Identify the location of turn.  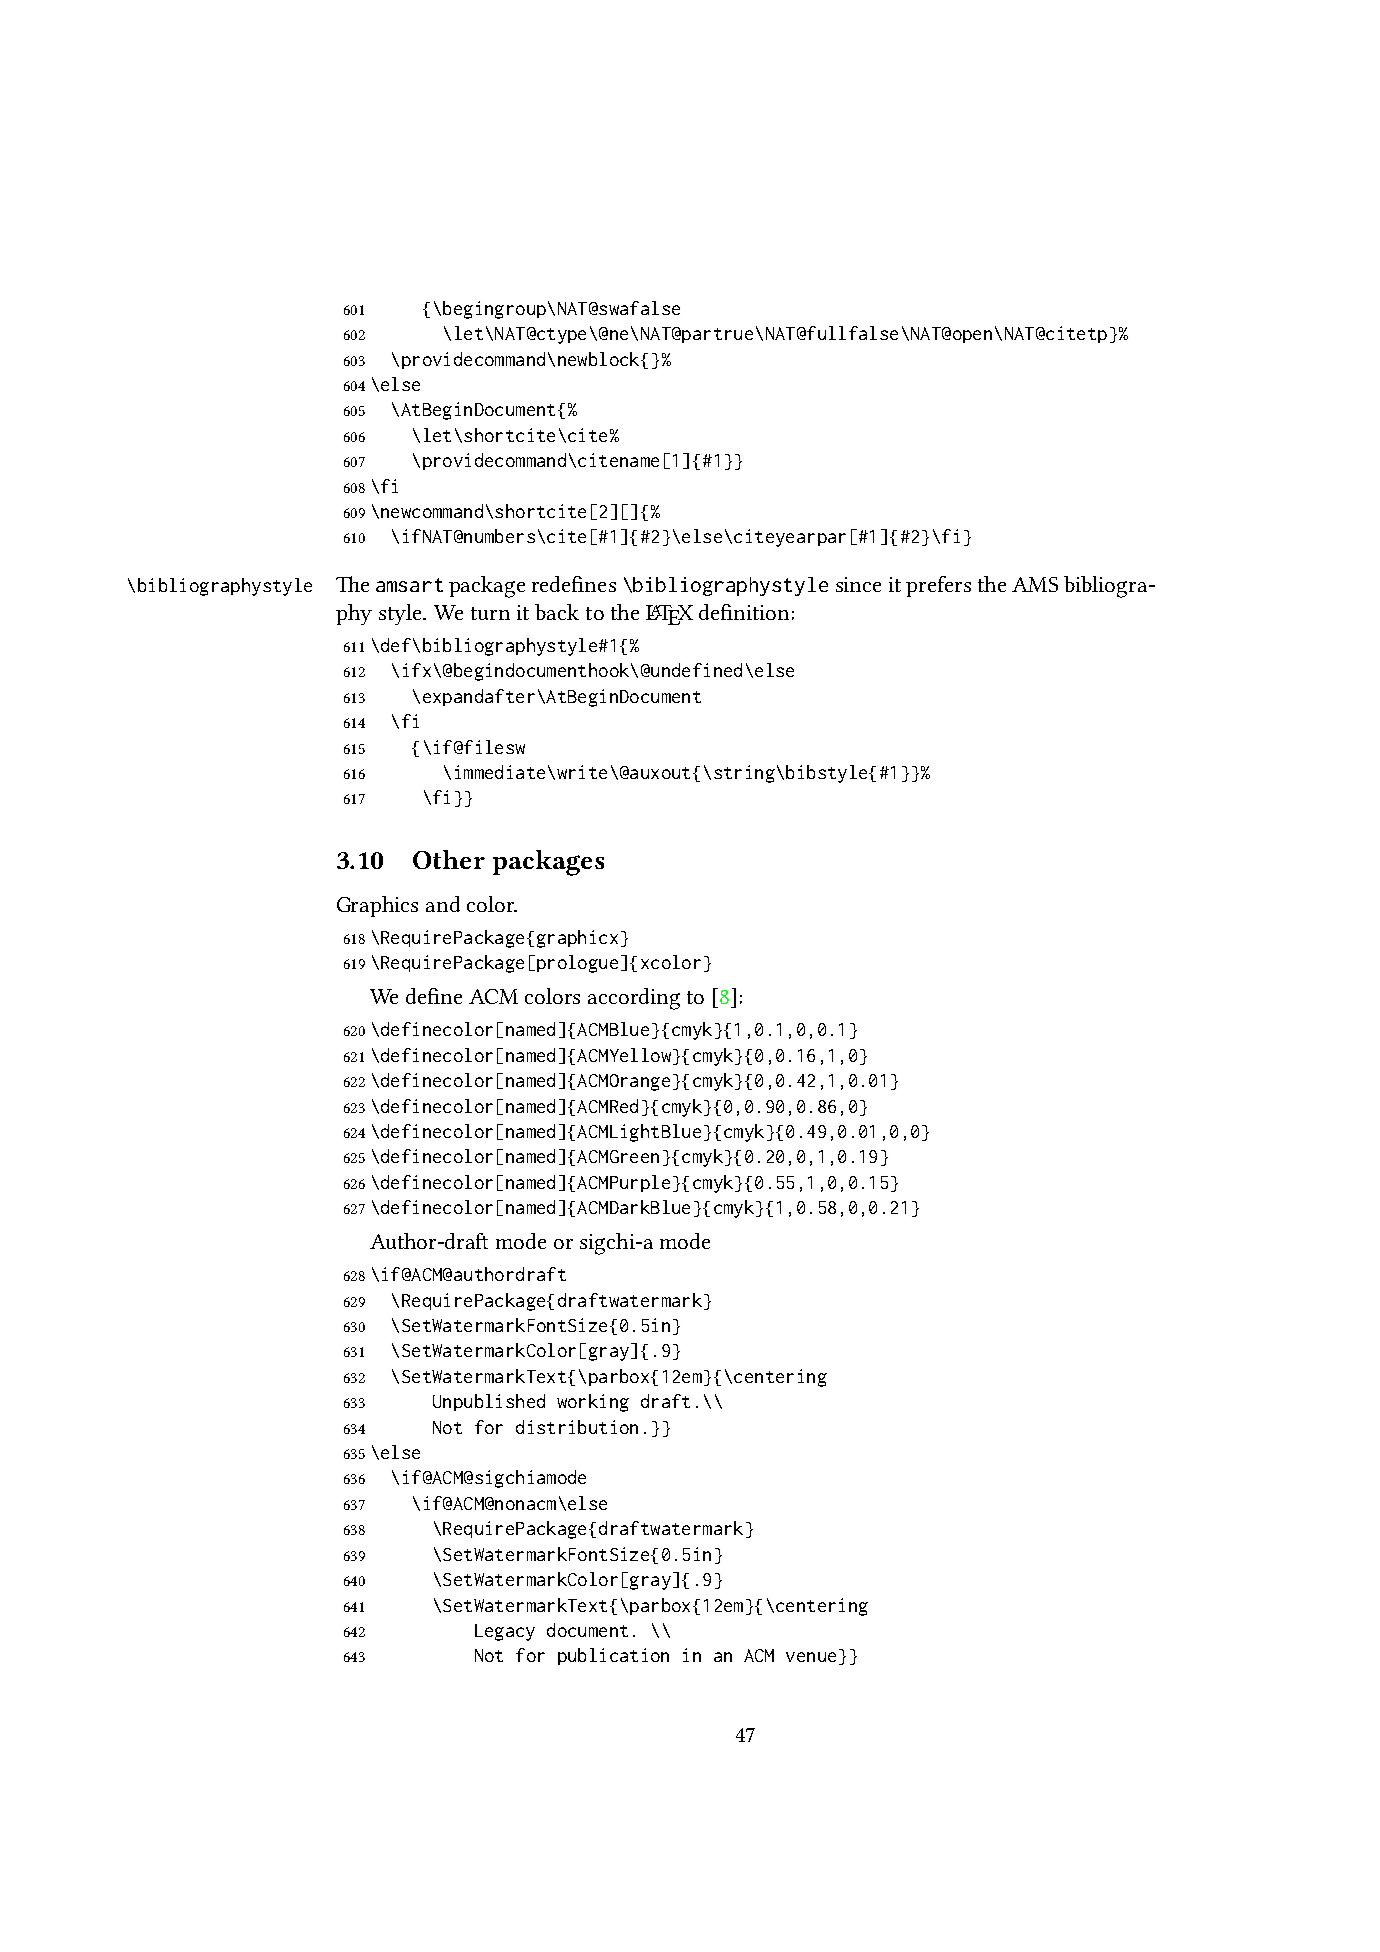
(490, 613).
